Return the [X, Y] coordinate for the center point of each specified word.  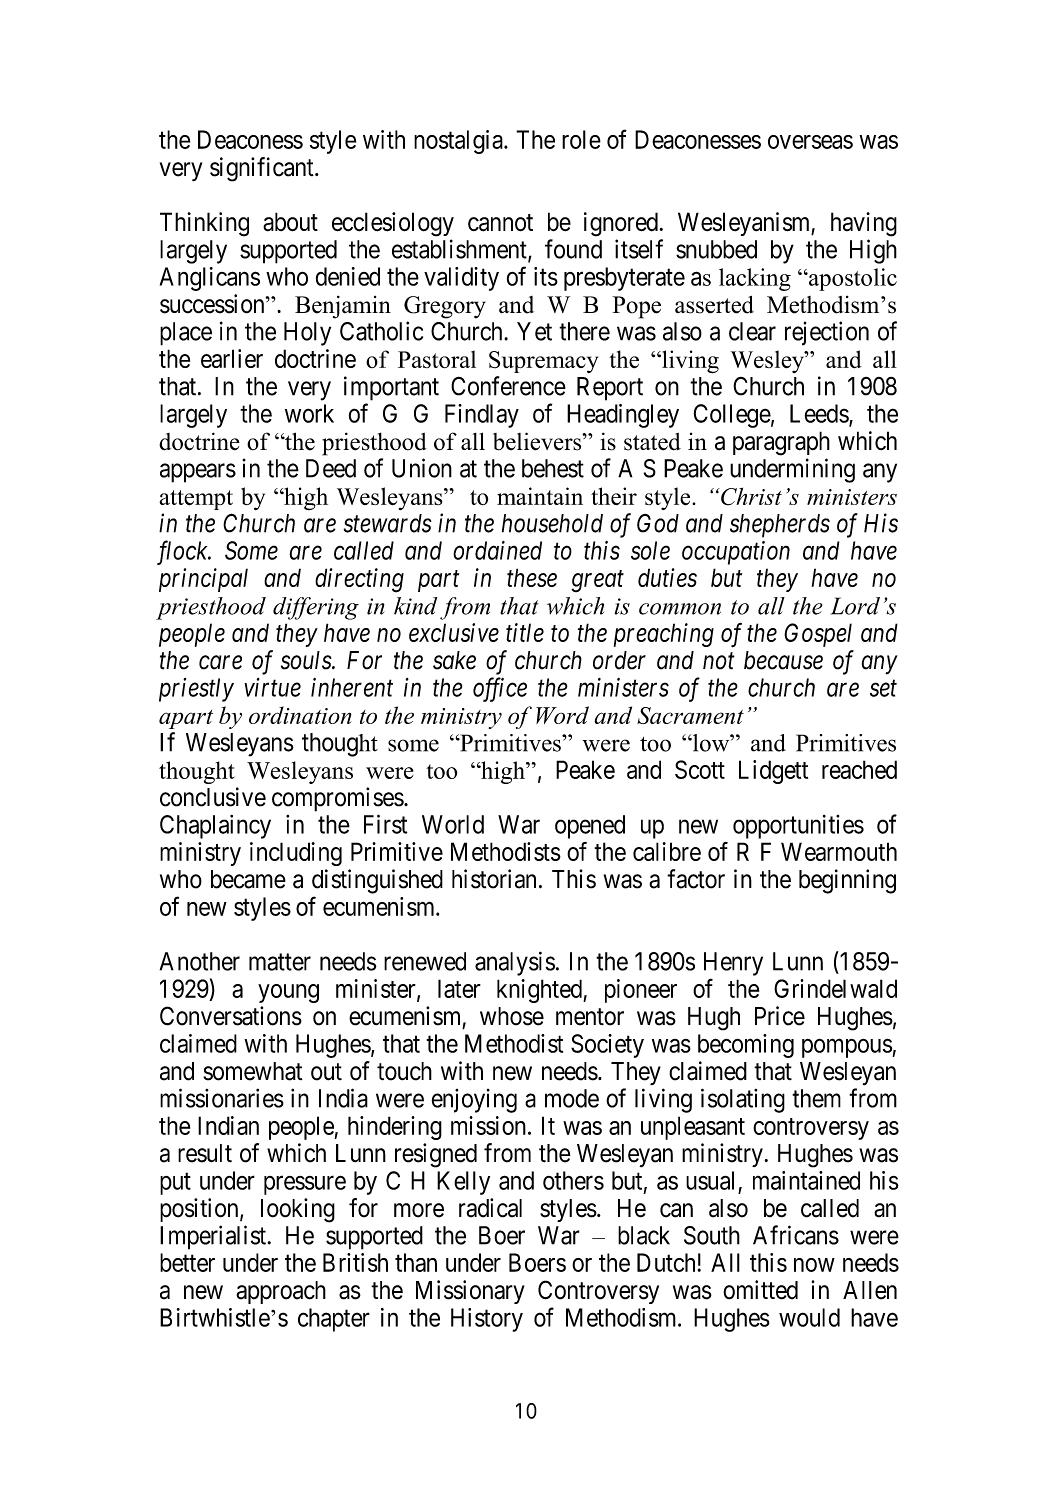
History [487, 1320]
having [864, 224]
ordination [300, 715]
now [814, 1265]
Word [562, 715]
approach [281, 1292]
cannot [500, 223]
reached [859, 769]
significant [263, 169]
